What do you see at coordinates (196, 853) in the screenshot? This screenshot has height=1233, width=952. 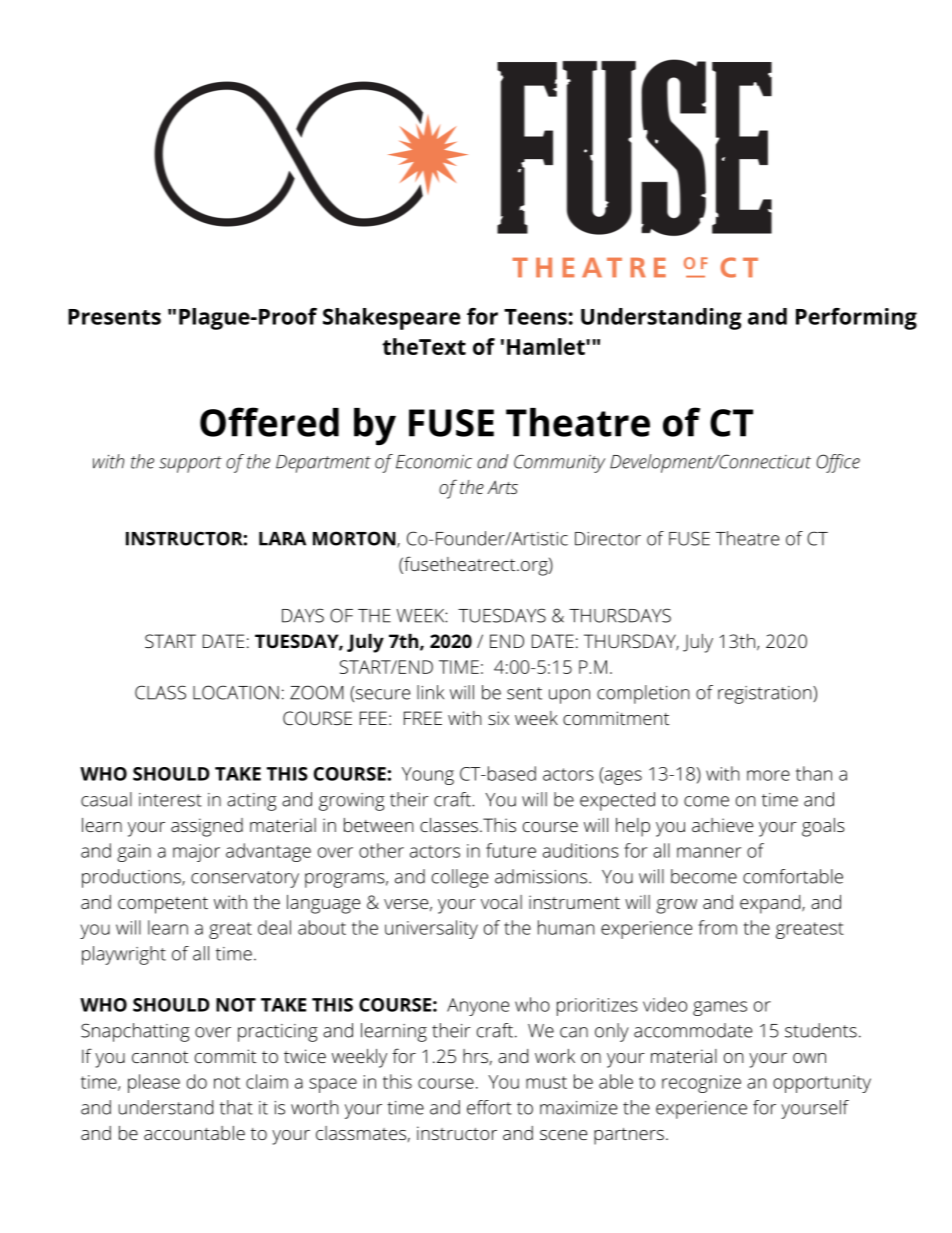 I see `major` at bounding box center [196, 853].
